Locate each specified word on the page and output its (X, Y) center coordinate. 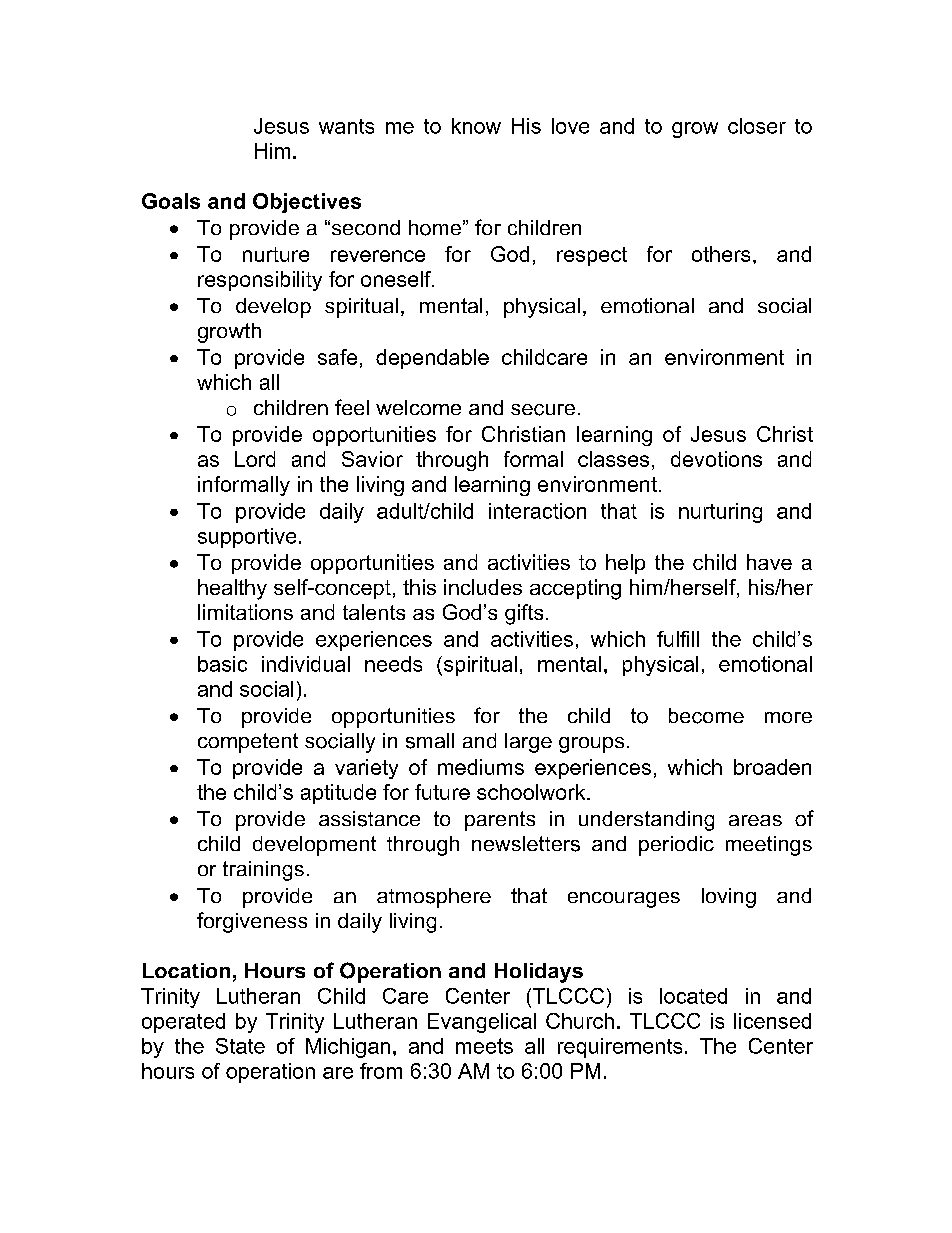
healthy (232, 589)
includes (483, 587)
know (476, 126)
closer (757, 126)
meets (484, 1046)
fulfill (678, 639)
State (240, 1046)
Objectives (307, 203)
